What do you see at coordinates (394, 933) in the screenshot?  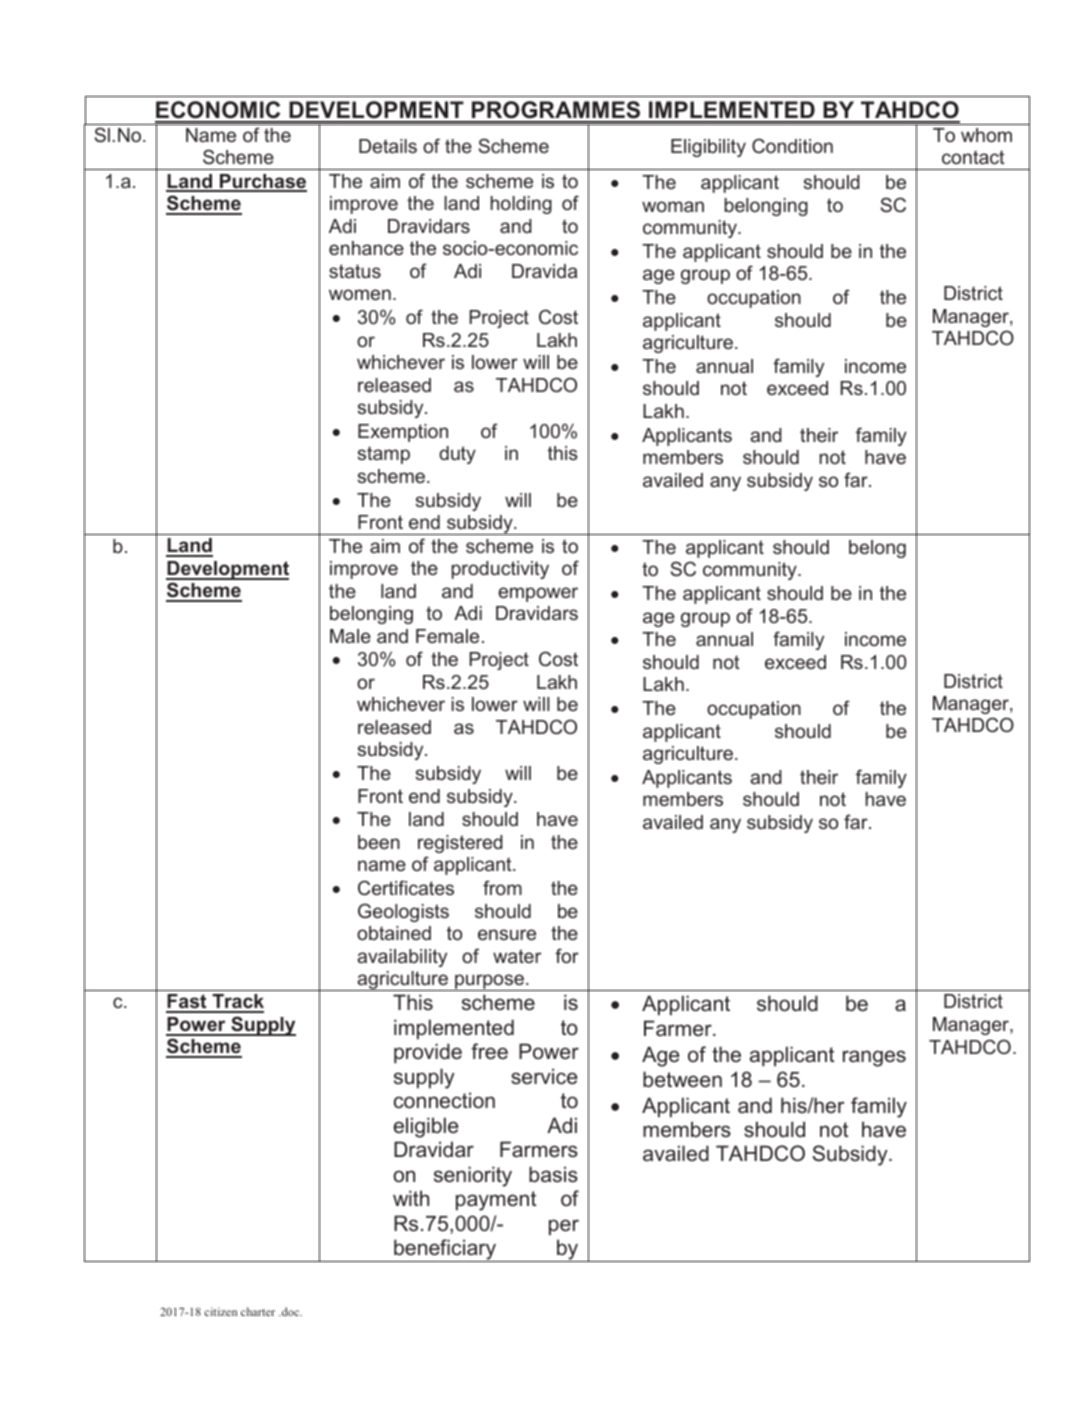 I see `obtained` at bounding box center [394, 933].
